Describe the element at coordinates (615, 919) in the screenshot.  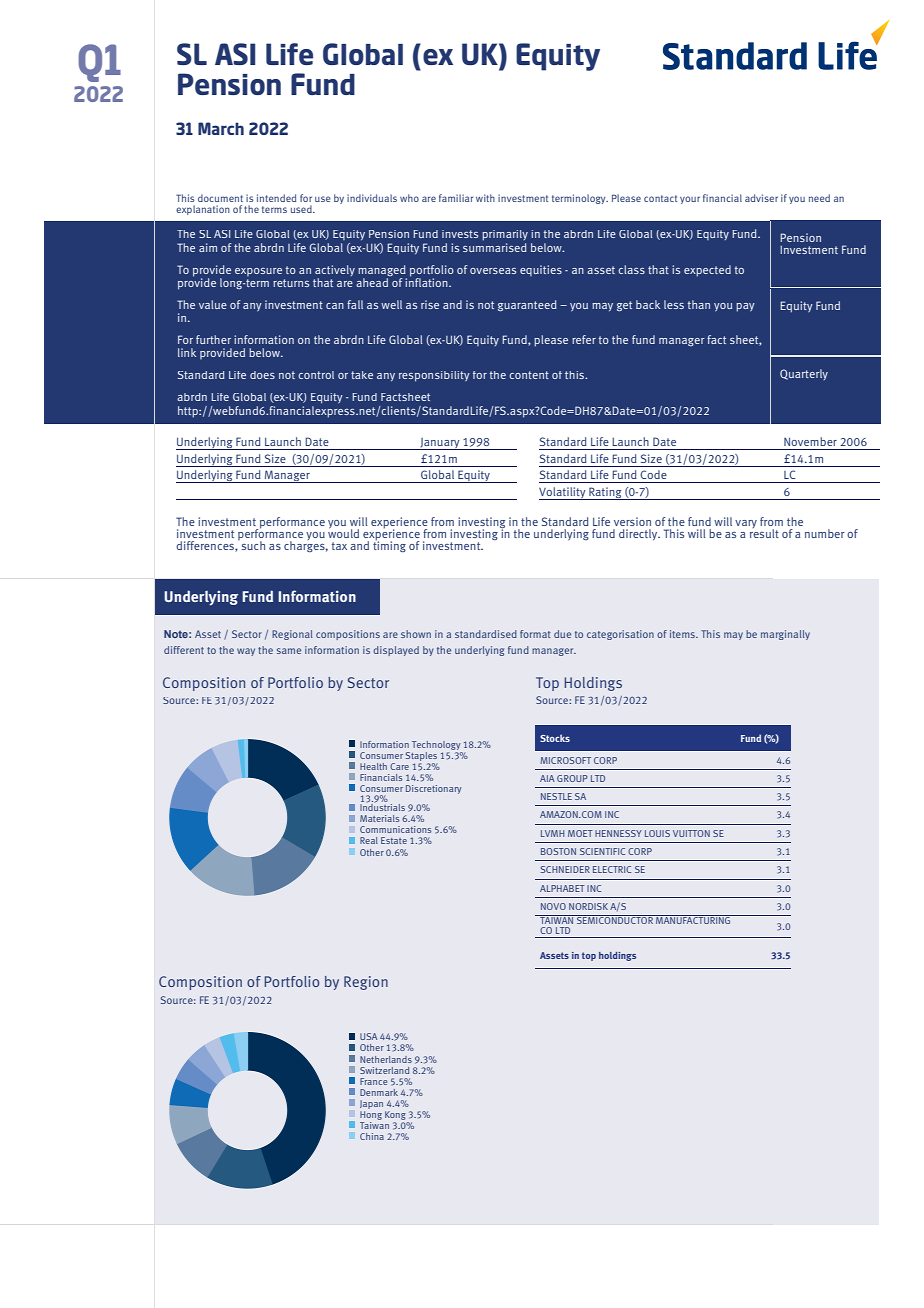
I see `SEMICONDUCTOR` at that location.
